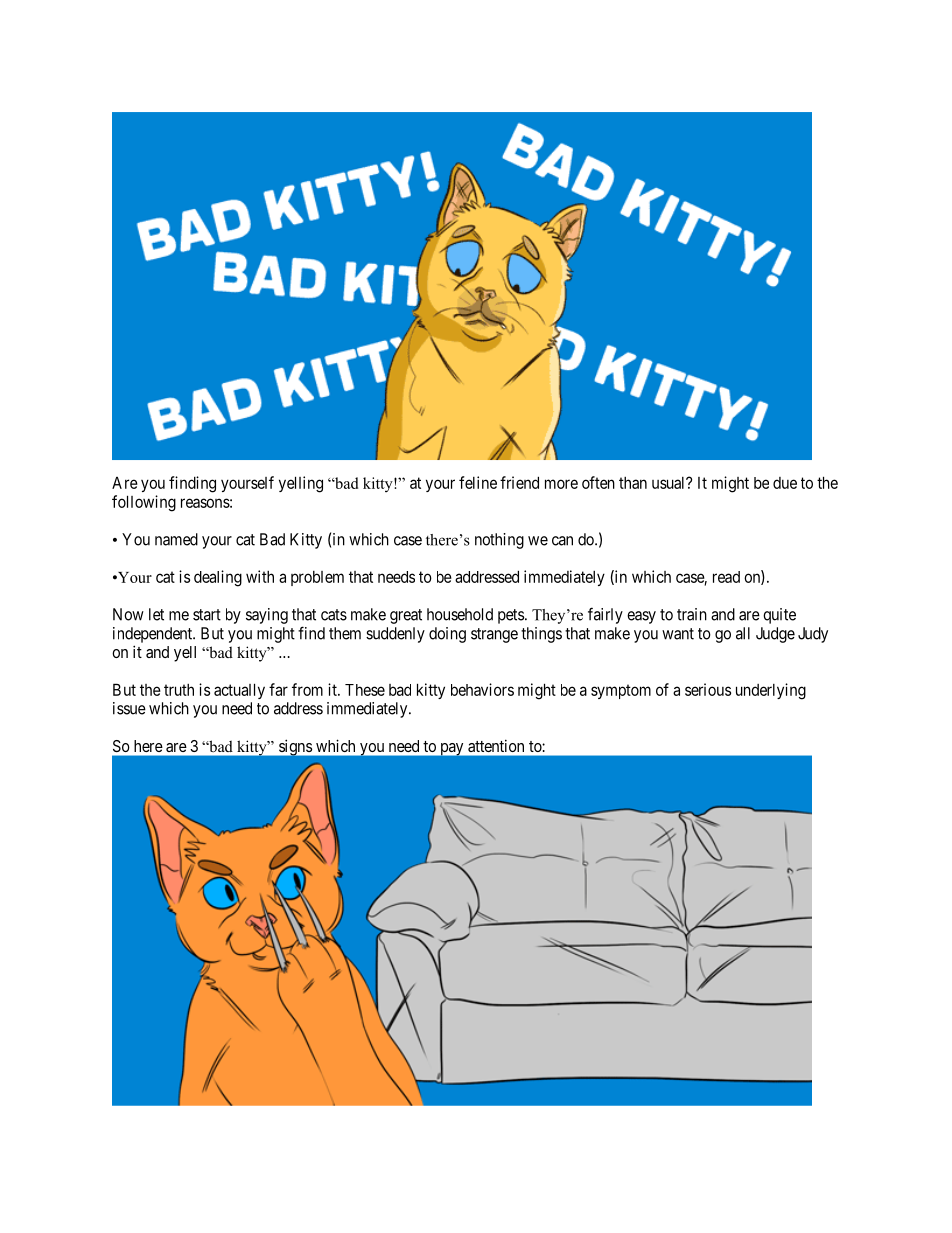 The image size is (952, 1233). What do you see at coordinates (496, 746) in the image?
I see `attention` at bounding box center [496, 746].
